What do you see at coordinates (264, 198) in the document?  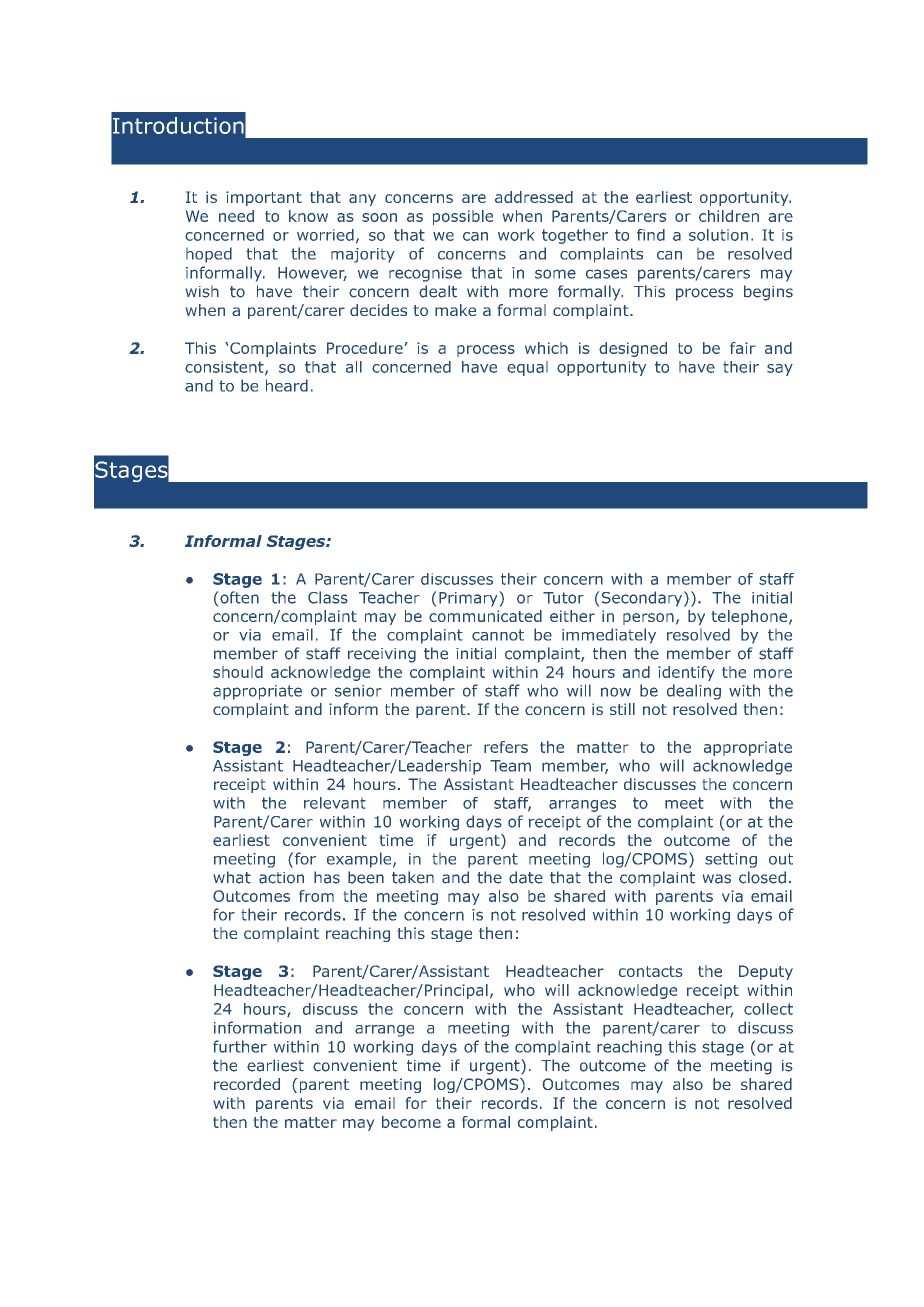 I see `important` at bounding box center [264, 198].
